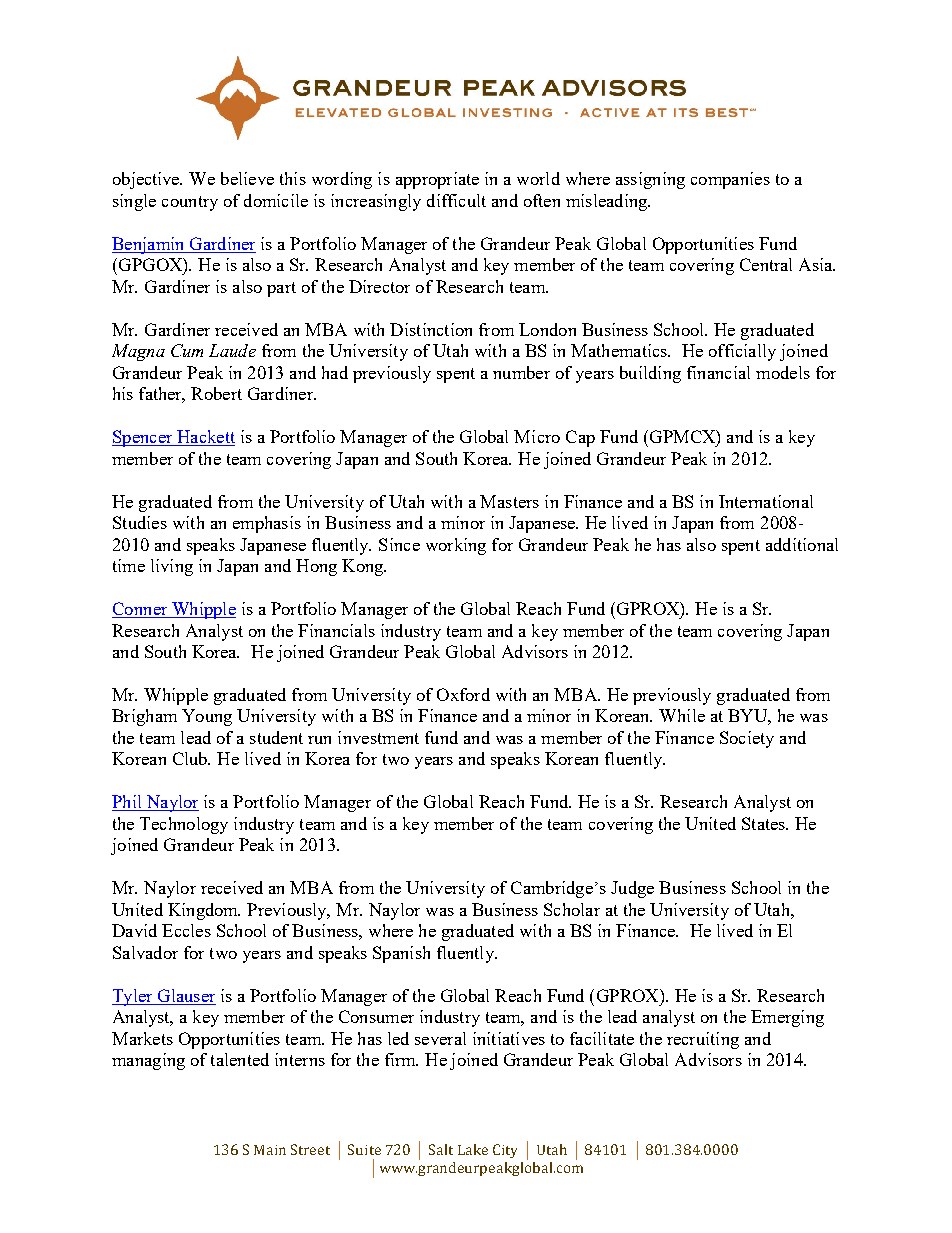  What do you see at coordinates (456, 200) in the document?
I see `difficult` at bounding box center [456, 200].
